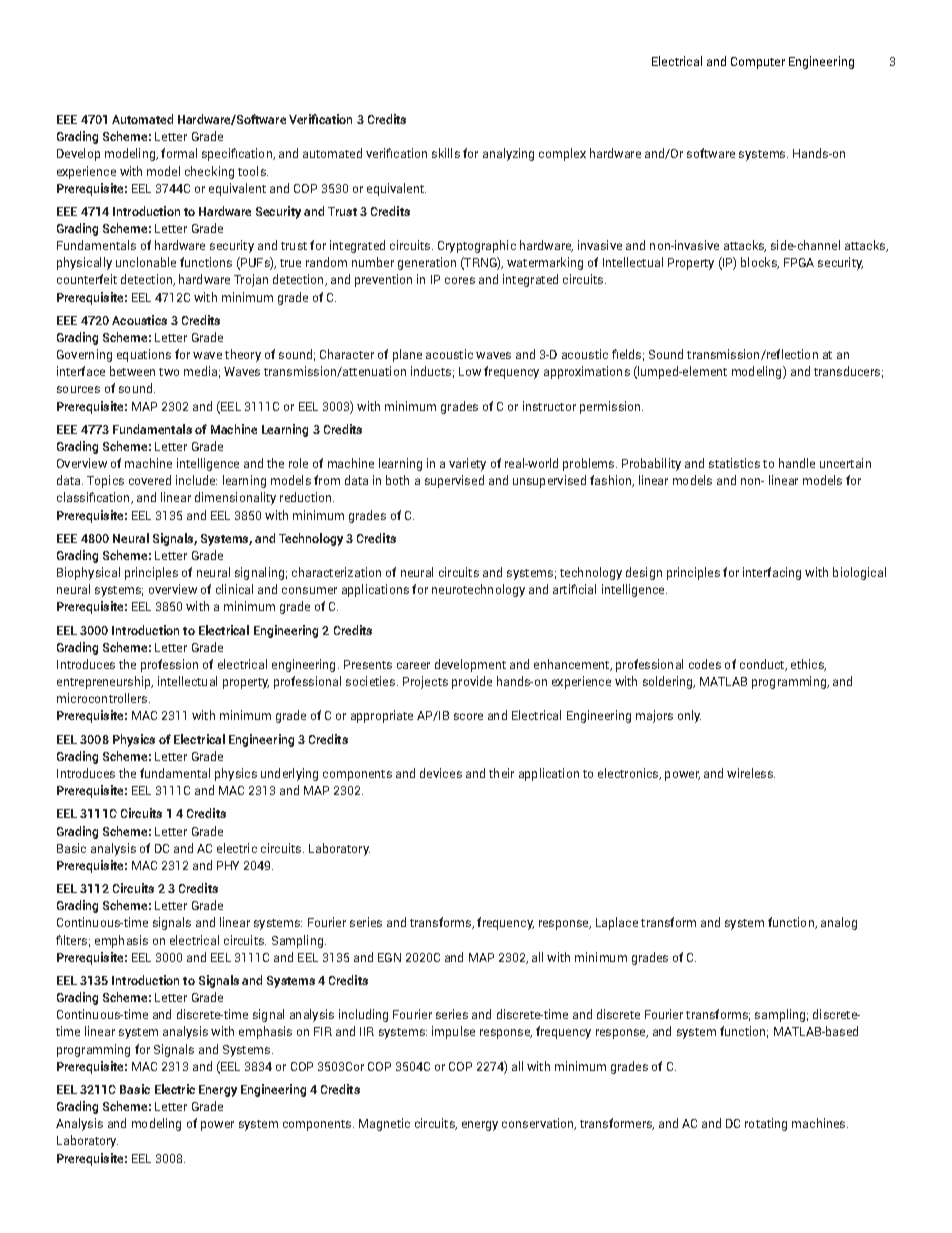  I want to click on conservation, so click(539, 1124).
